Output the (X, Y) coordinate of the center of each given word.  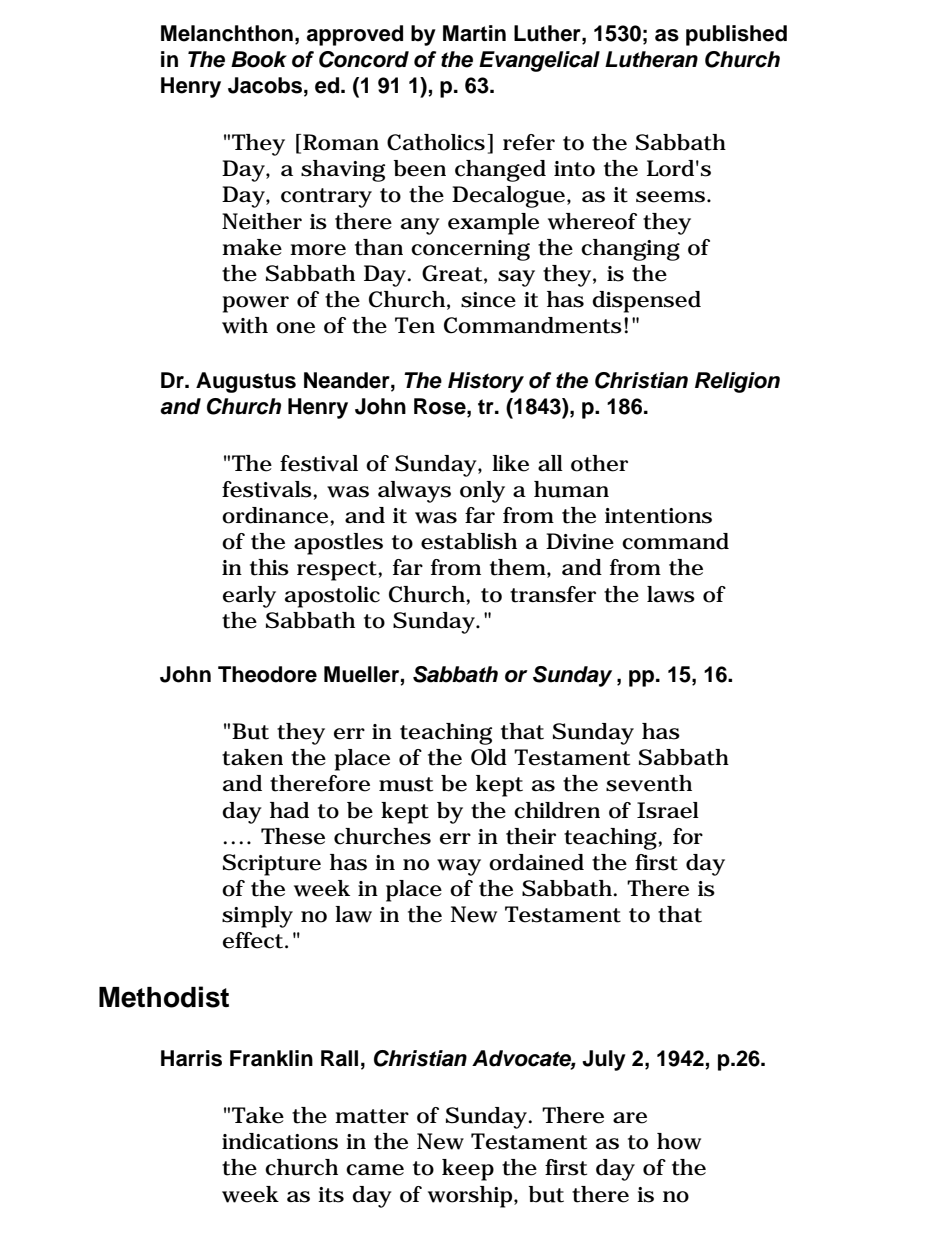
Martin (474, 33)
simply (257, 917)
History (486, 382)
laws (671, 594)
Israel (668, 810)
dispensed (646, 302)
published (736, 35)
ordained (536, 862)
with (245, 325)
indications (280, 1141)
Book (259, 59)
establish (469, 541)
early (249, 597)
